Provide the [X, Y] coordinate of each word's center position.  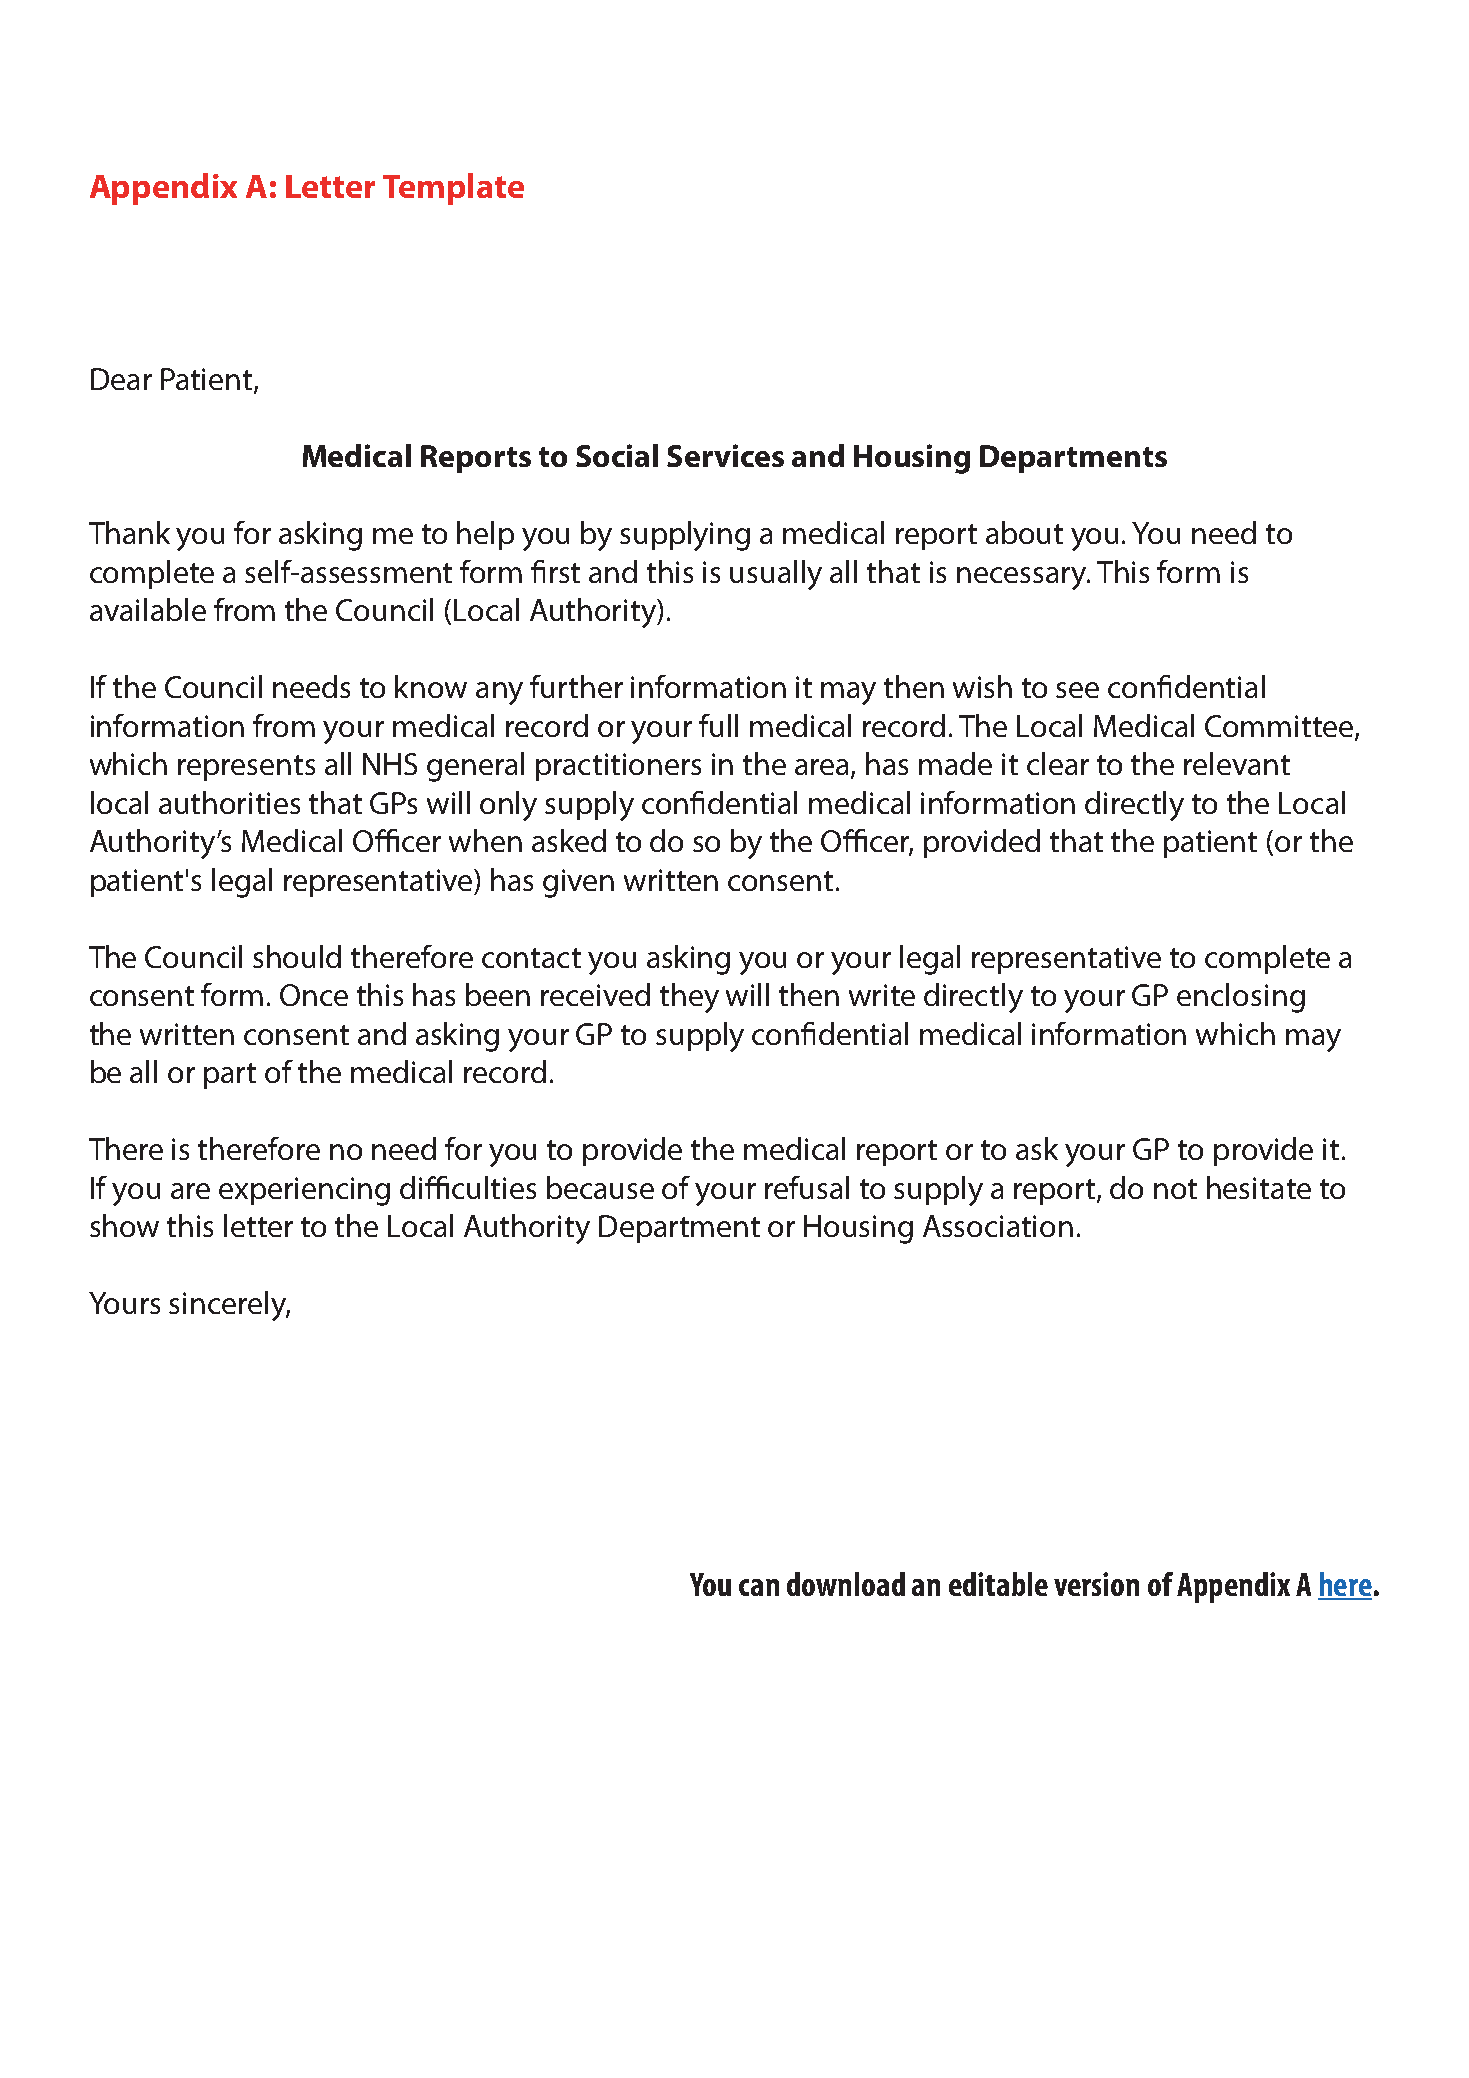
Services [725, 455]
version [1096, 1584]
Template [453, 189]
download [846, 1584]
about [1024, 532]
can [759, 1587]
